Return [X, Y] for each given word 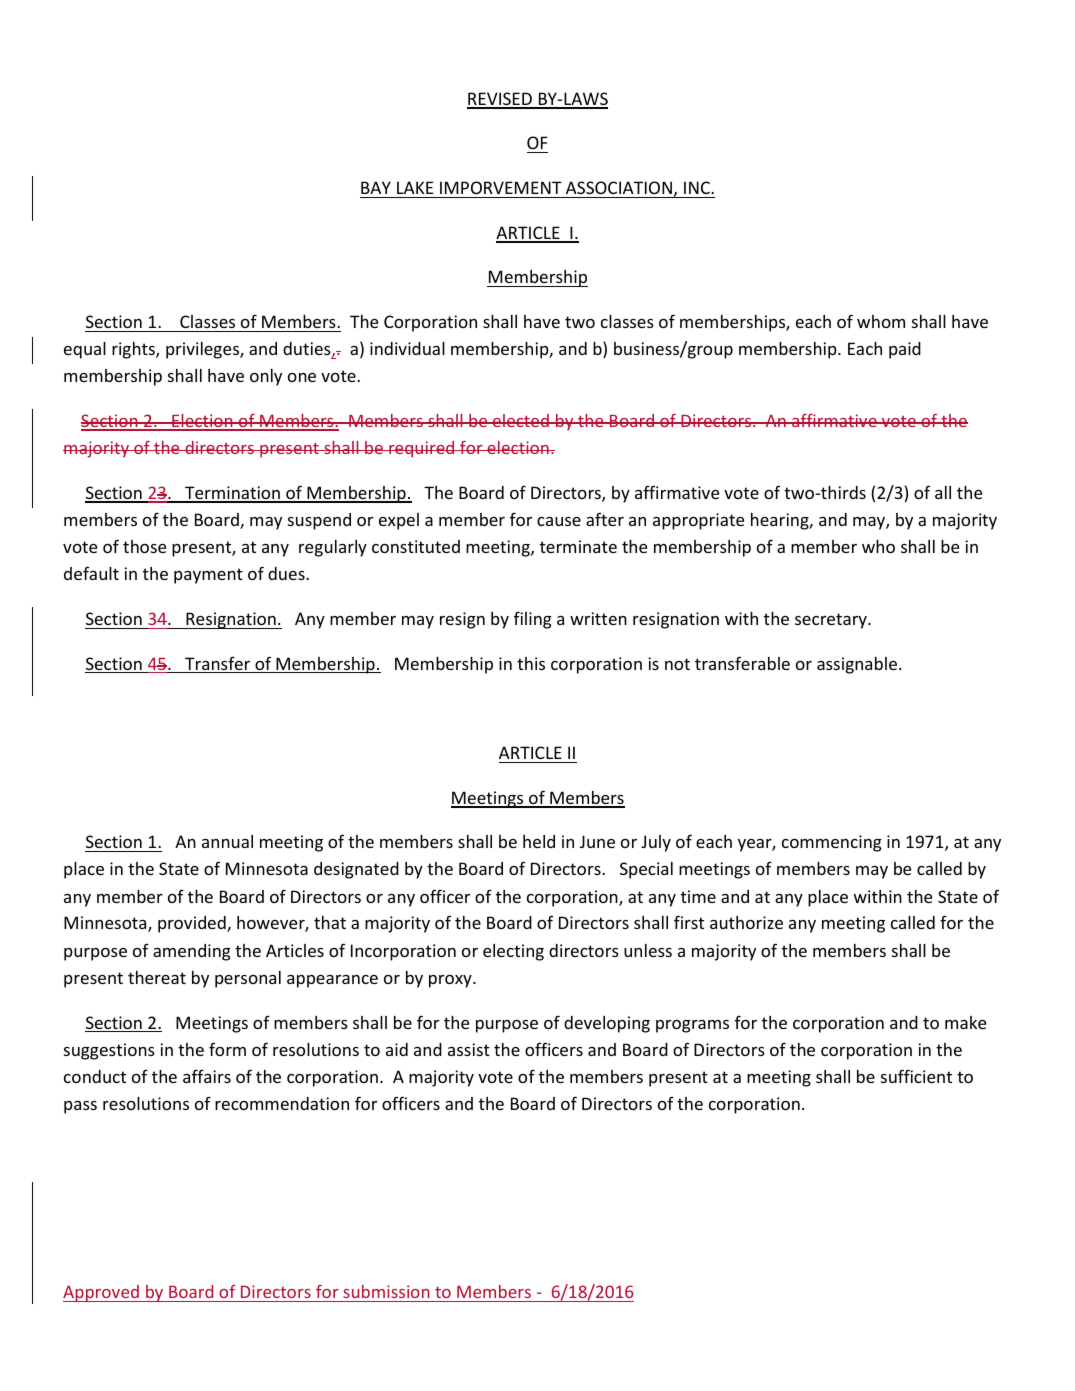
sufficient [916, 1076]
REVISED [500, 100]
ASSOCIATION [619, 187]
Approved [102, 1293]
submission [386, 1291]
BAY [376, 187]
